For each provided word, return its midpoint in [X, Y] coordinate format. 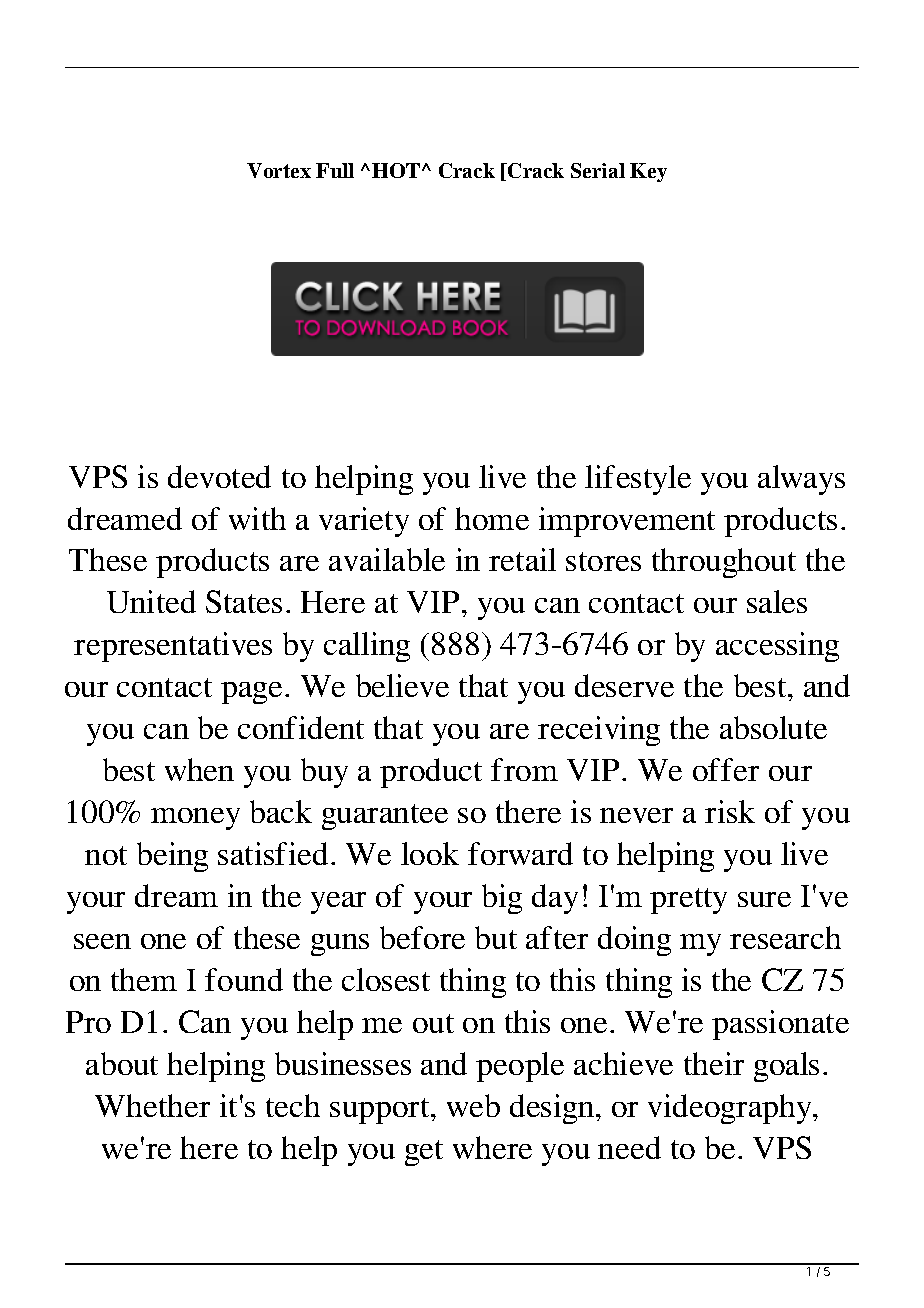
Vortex [279, 170]
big [502, 899]
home [492, 518]
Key [648, 172]
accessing [777, 647]
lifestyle [638, 480]
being [172, 857]
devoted [219, 476]
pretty [688, 901]
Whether [152, 1105]
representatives [173, 647]
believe [402, 685]
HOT [396, 170]
